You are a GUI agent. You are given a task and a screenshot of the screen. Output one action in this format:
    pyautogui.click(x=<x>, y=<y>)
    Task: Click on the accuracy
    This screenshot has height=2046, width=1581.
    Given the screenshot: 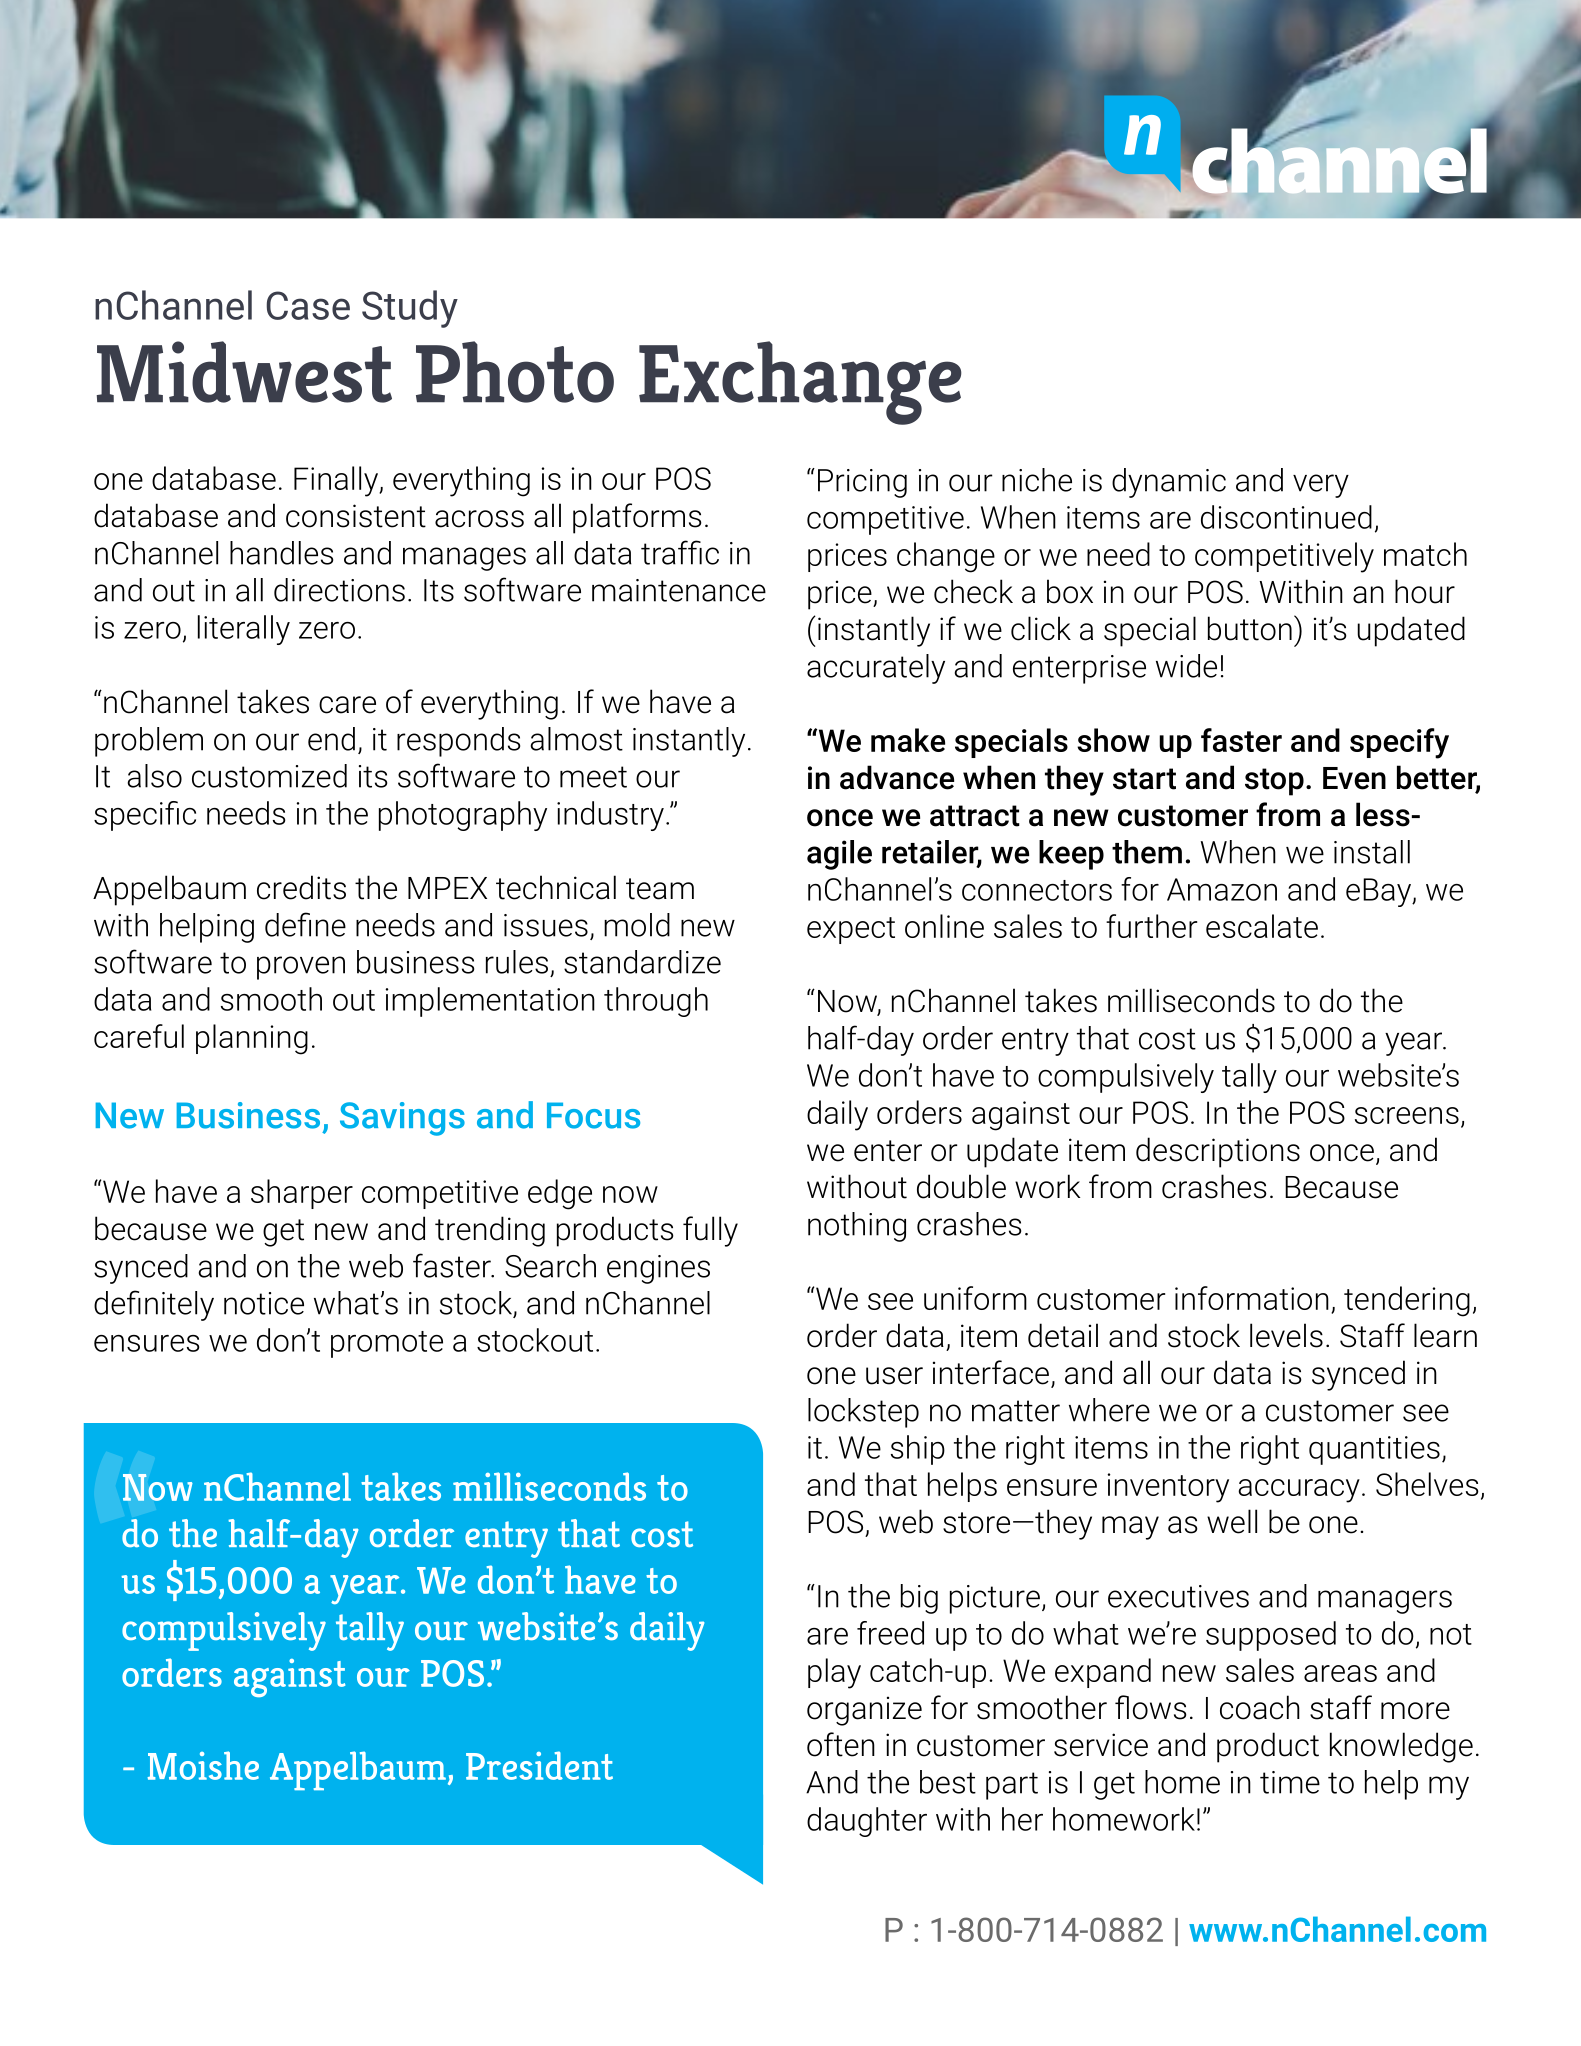 What is the action you would take?
    pyautogui.click(x=1299, y=1491)
